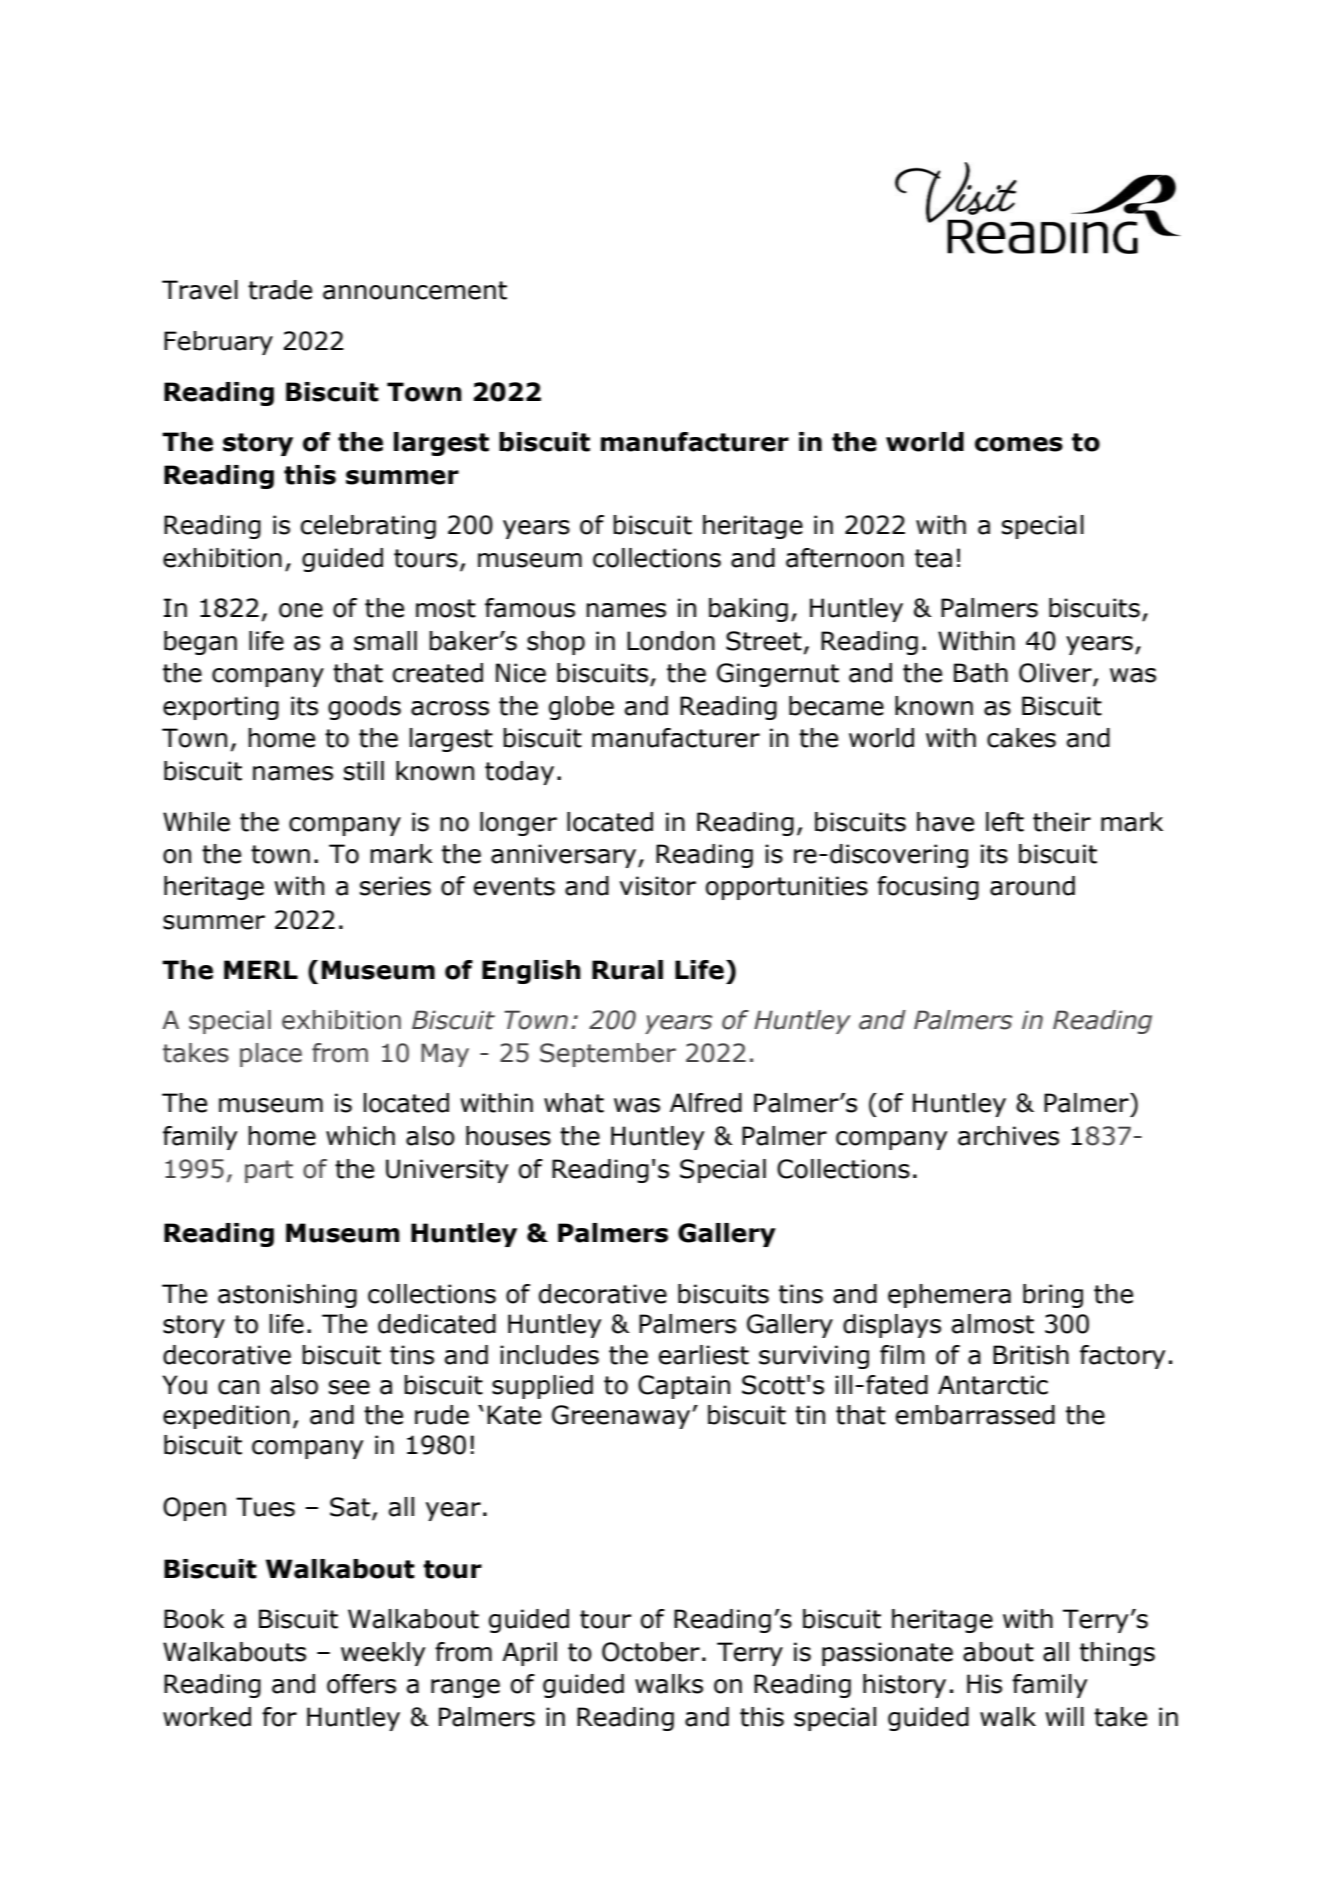  Describe the element at coordinates (364, 771) in the document. I see `still` at that location.
